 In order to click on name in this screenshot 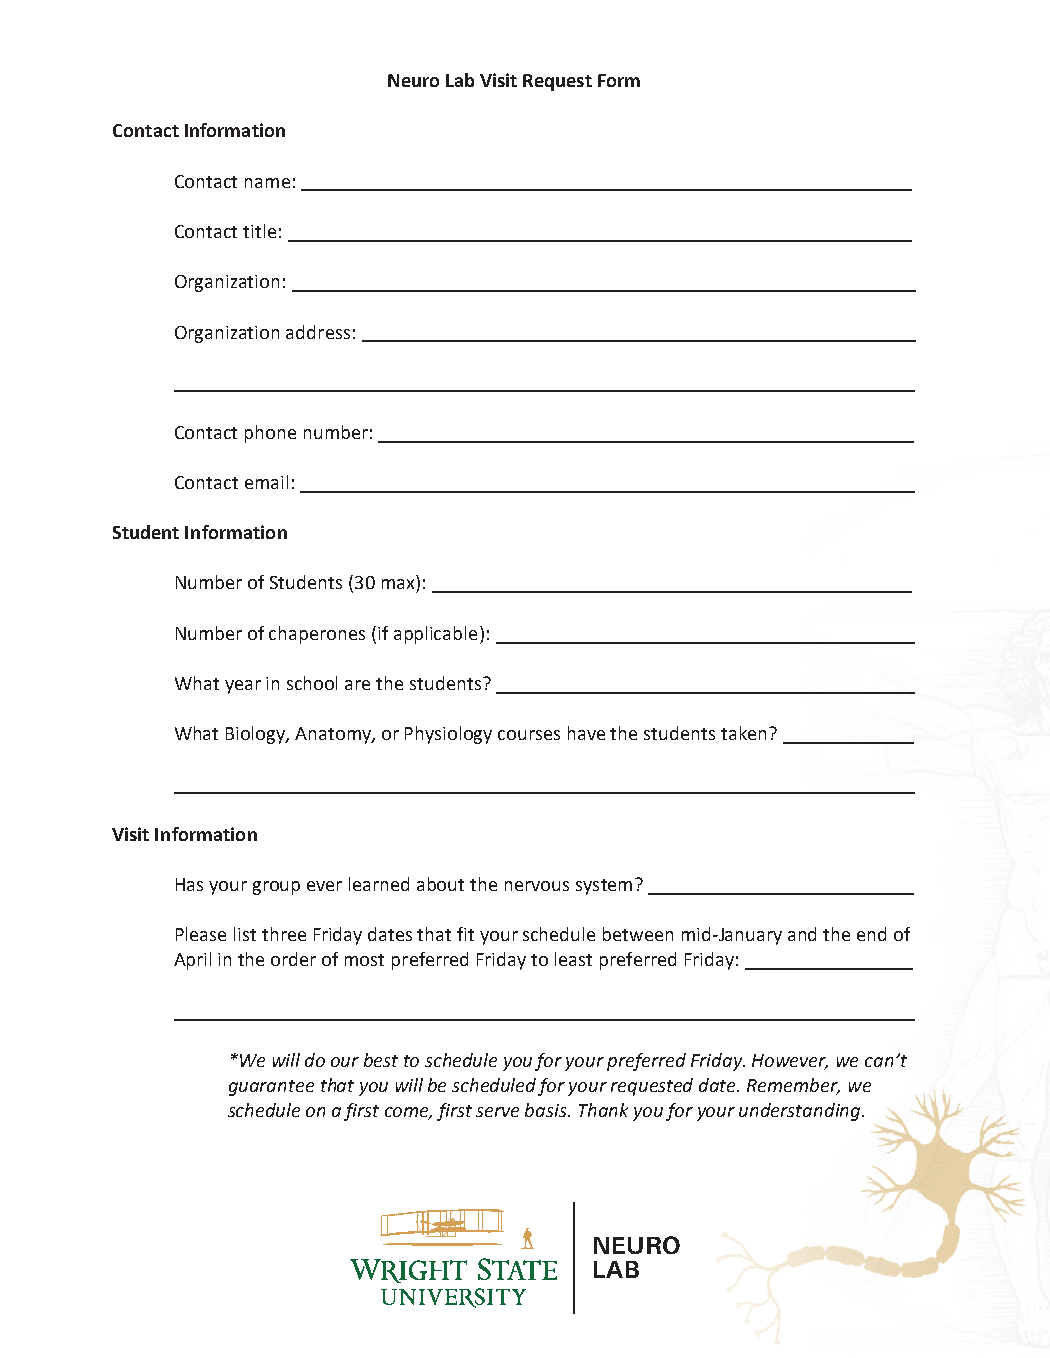, I will do `click(267, 183)`.
